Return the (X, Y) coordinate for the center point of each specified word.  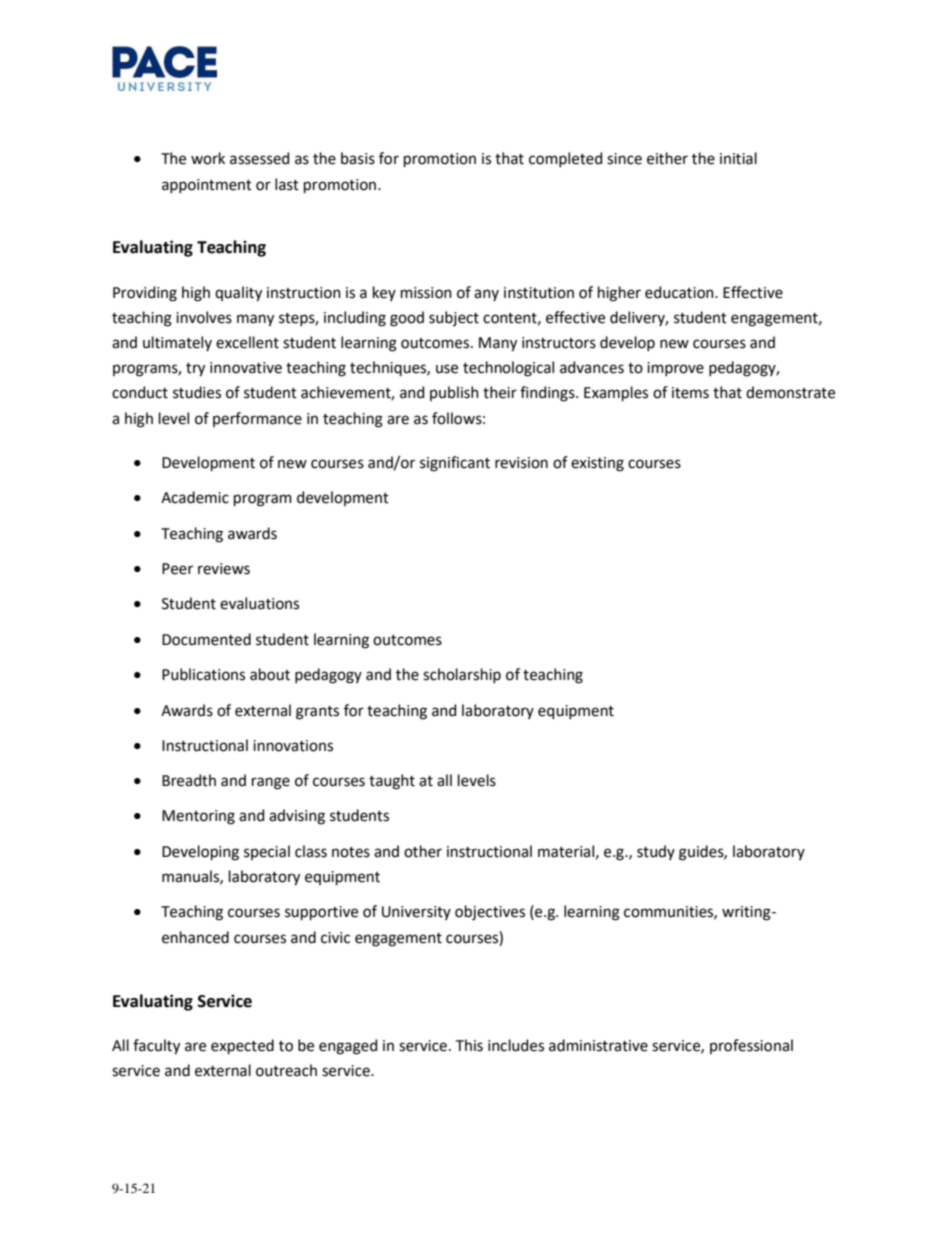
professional (751, 1046)
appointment (207, 186)
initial (738, 158)
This (469, 1045)
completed (565, 159)
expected (242, 1046)
